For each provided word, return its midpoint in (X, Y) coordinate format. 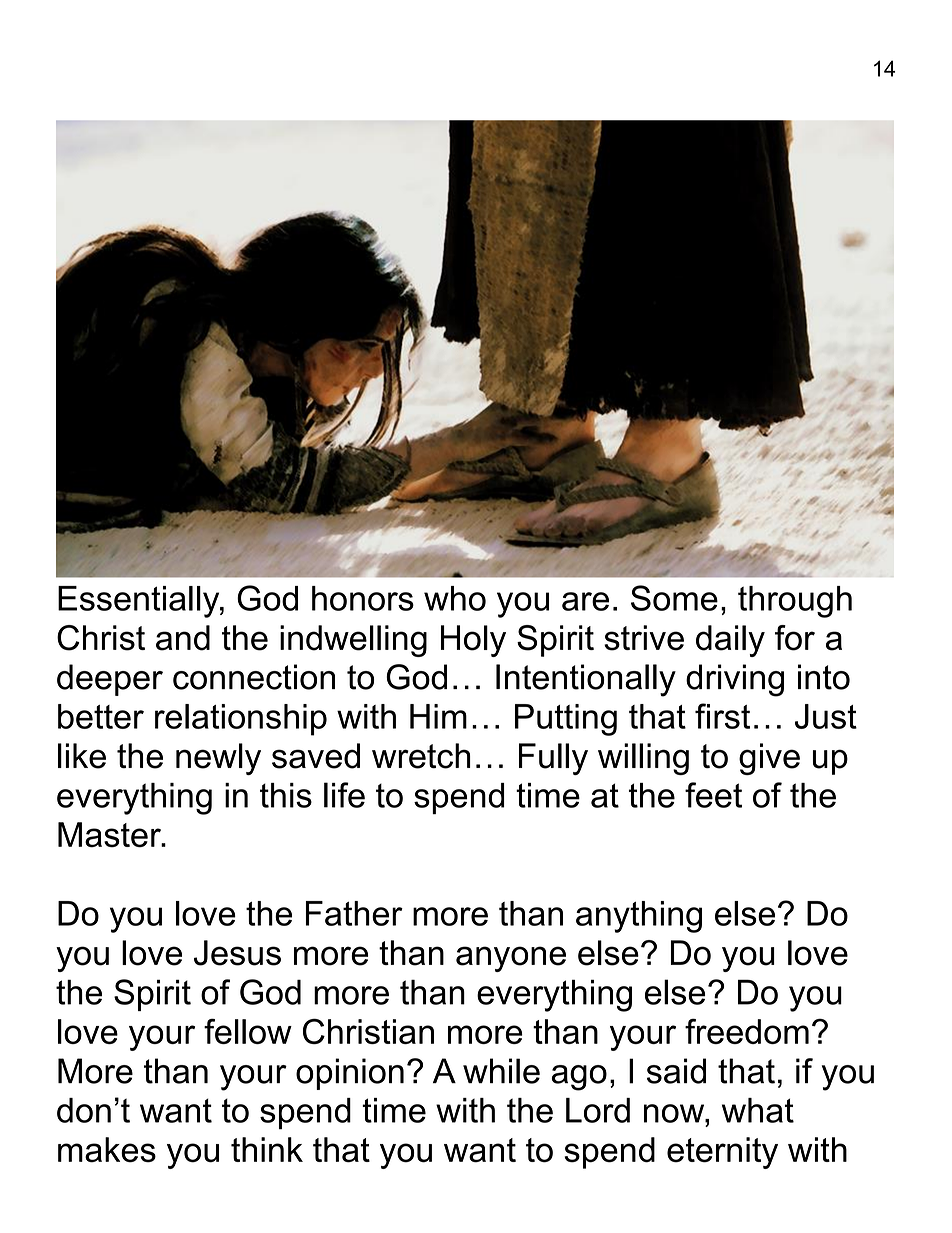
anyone (511, 959)
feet (713, 795)
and (183, 638)
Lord (598, 1110)
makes (107, 1150)
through (795, 602)
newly (218, 759)
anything (639, 917)
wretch (421, 756)
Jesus (237, 953)
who (455, 598)
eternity (722, 1153)
